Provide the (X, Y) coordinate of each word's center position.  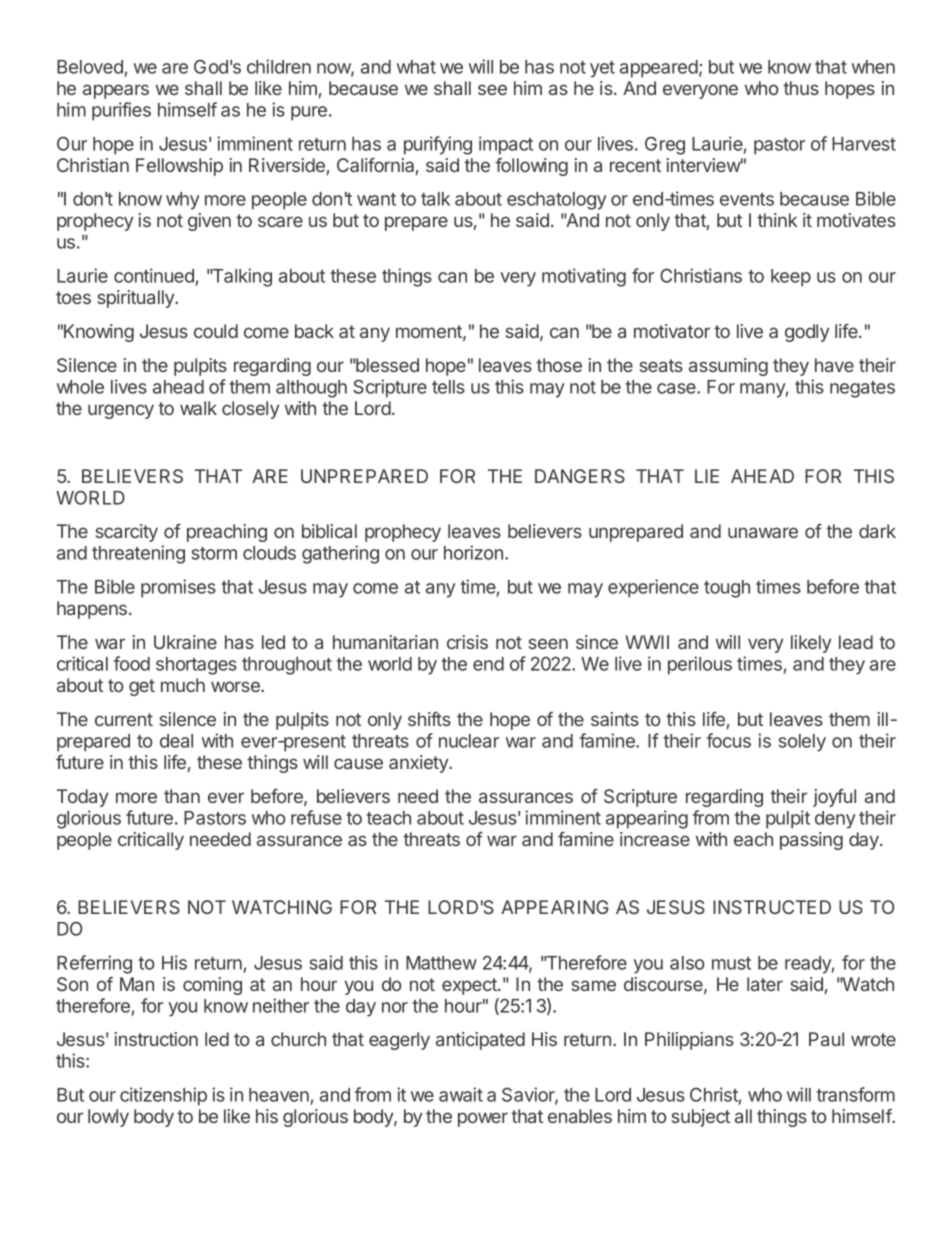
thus (801, 88)
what (416, 67)
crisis (467, 642)
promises (178, 588)
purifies (121, 111)
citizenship (163, 1096)
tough (727, 589)
